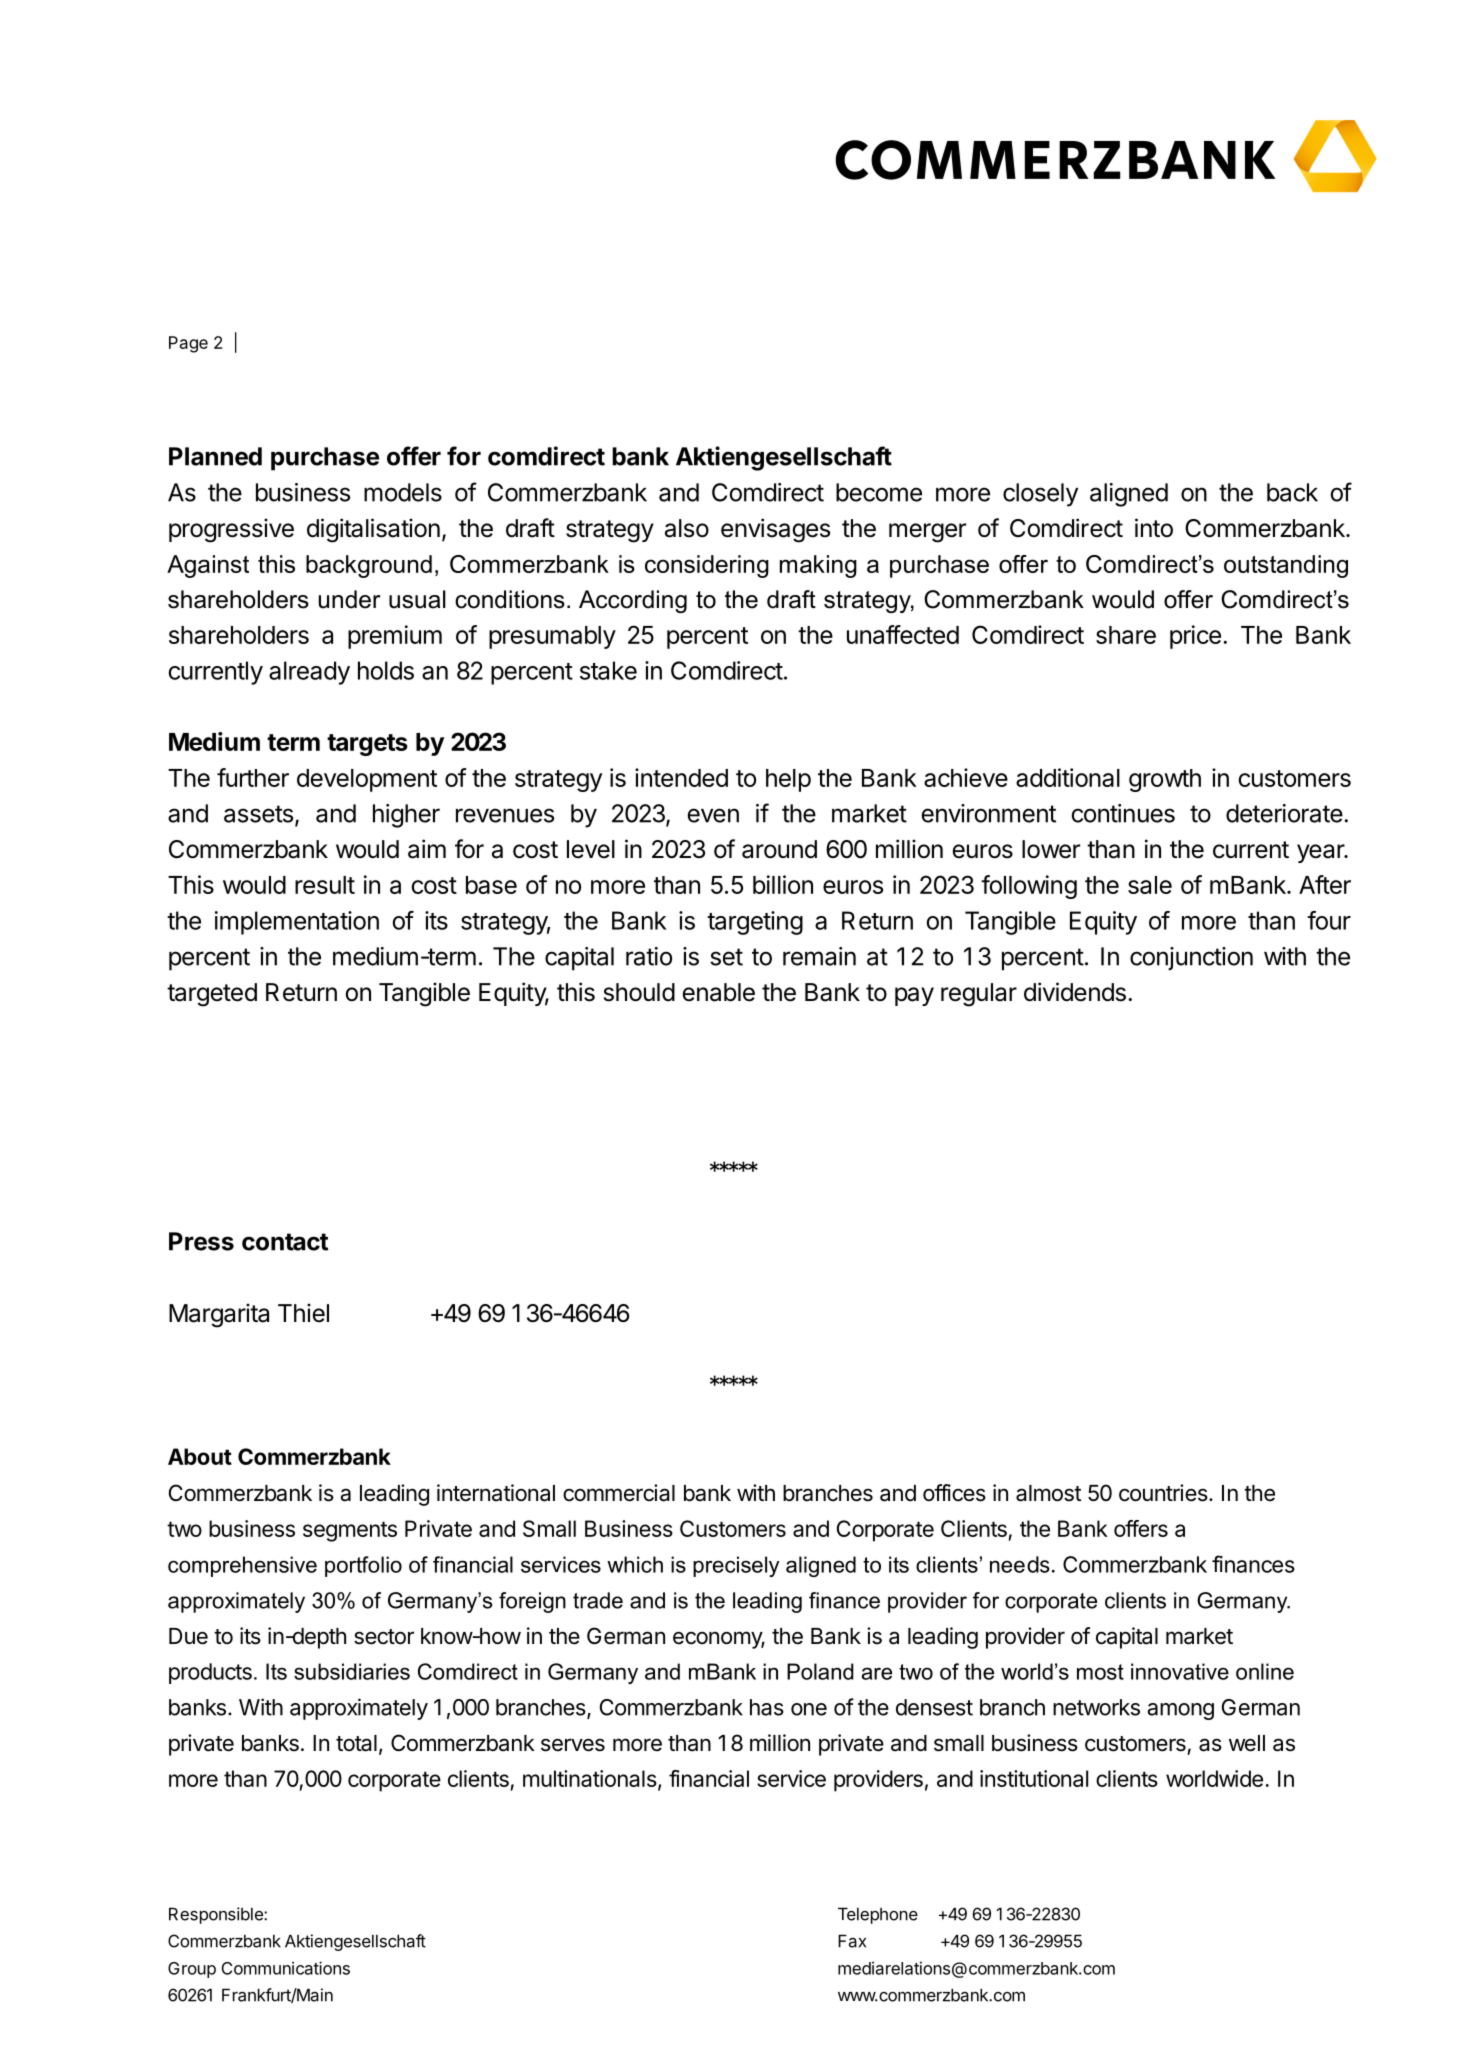  Describe the element at coordinates (1034, 1778) in the screenshot. I see `institutional` at that location.
